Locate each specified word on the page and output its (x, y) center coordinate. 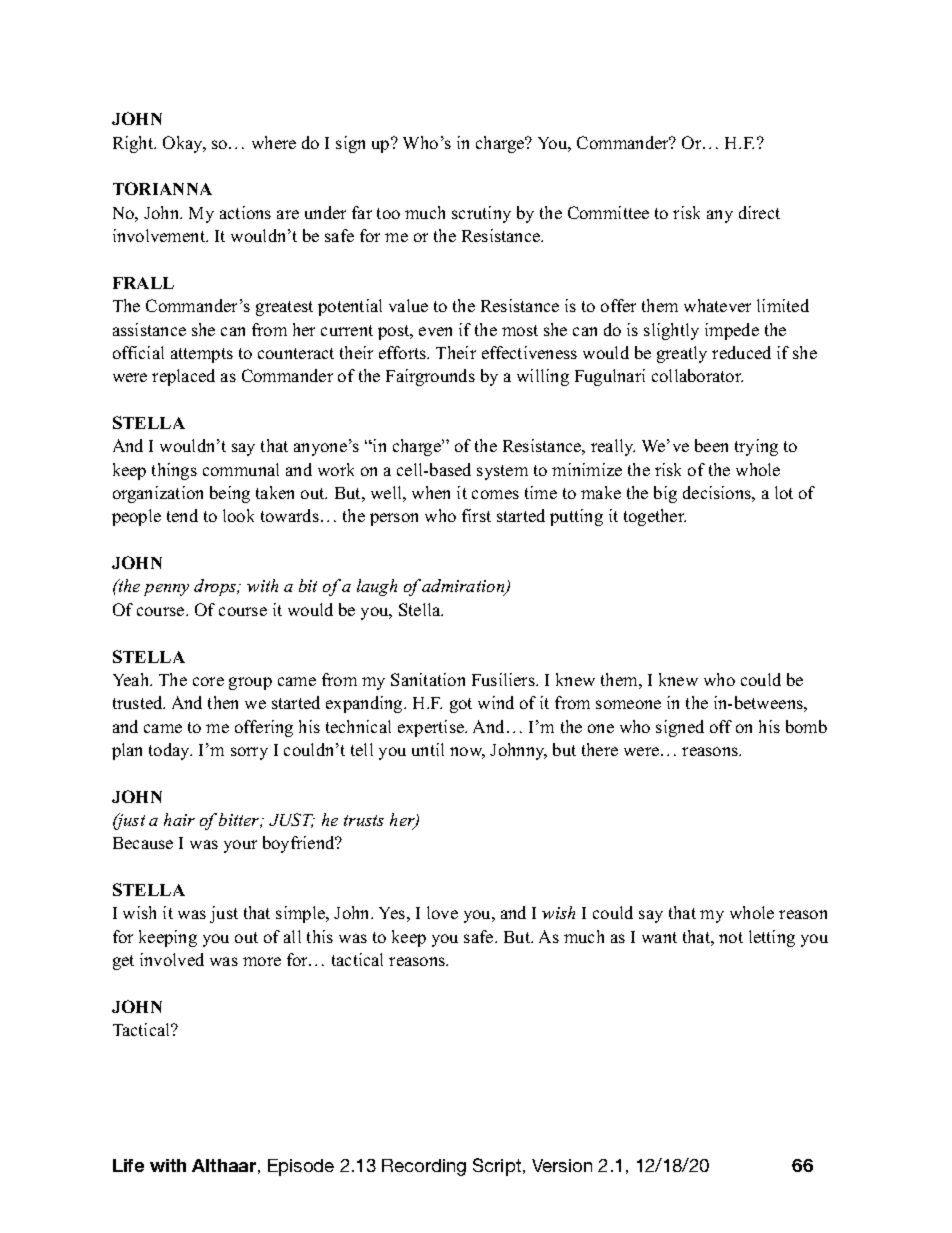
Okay (184, 144)
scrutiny (481, 214)
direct (759, 212)
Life (128, 1165)
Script (498, 1167)
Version (562, 1165)
